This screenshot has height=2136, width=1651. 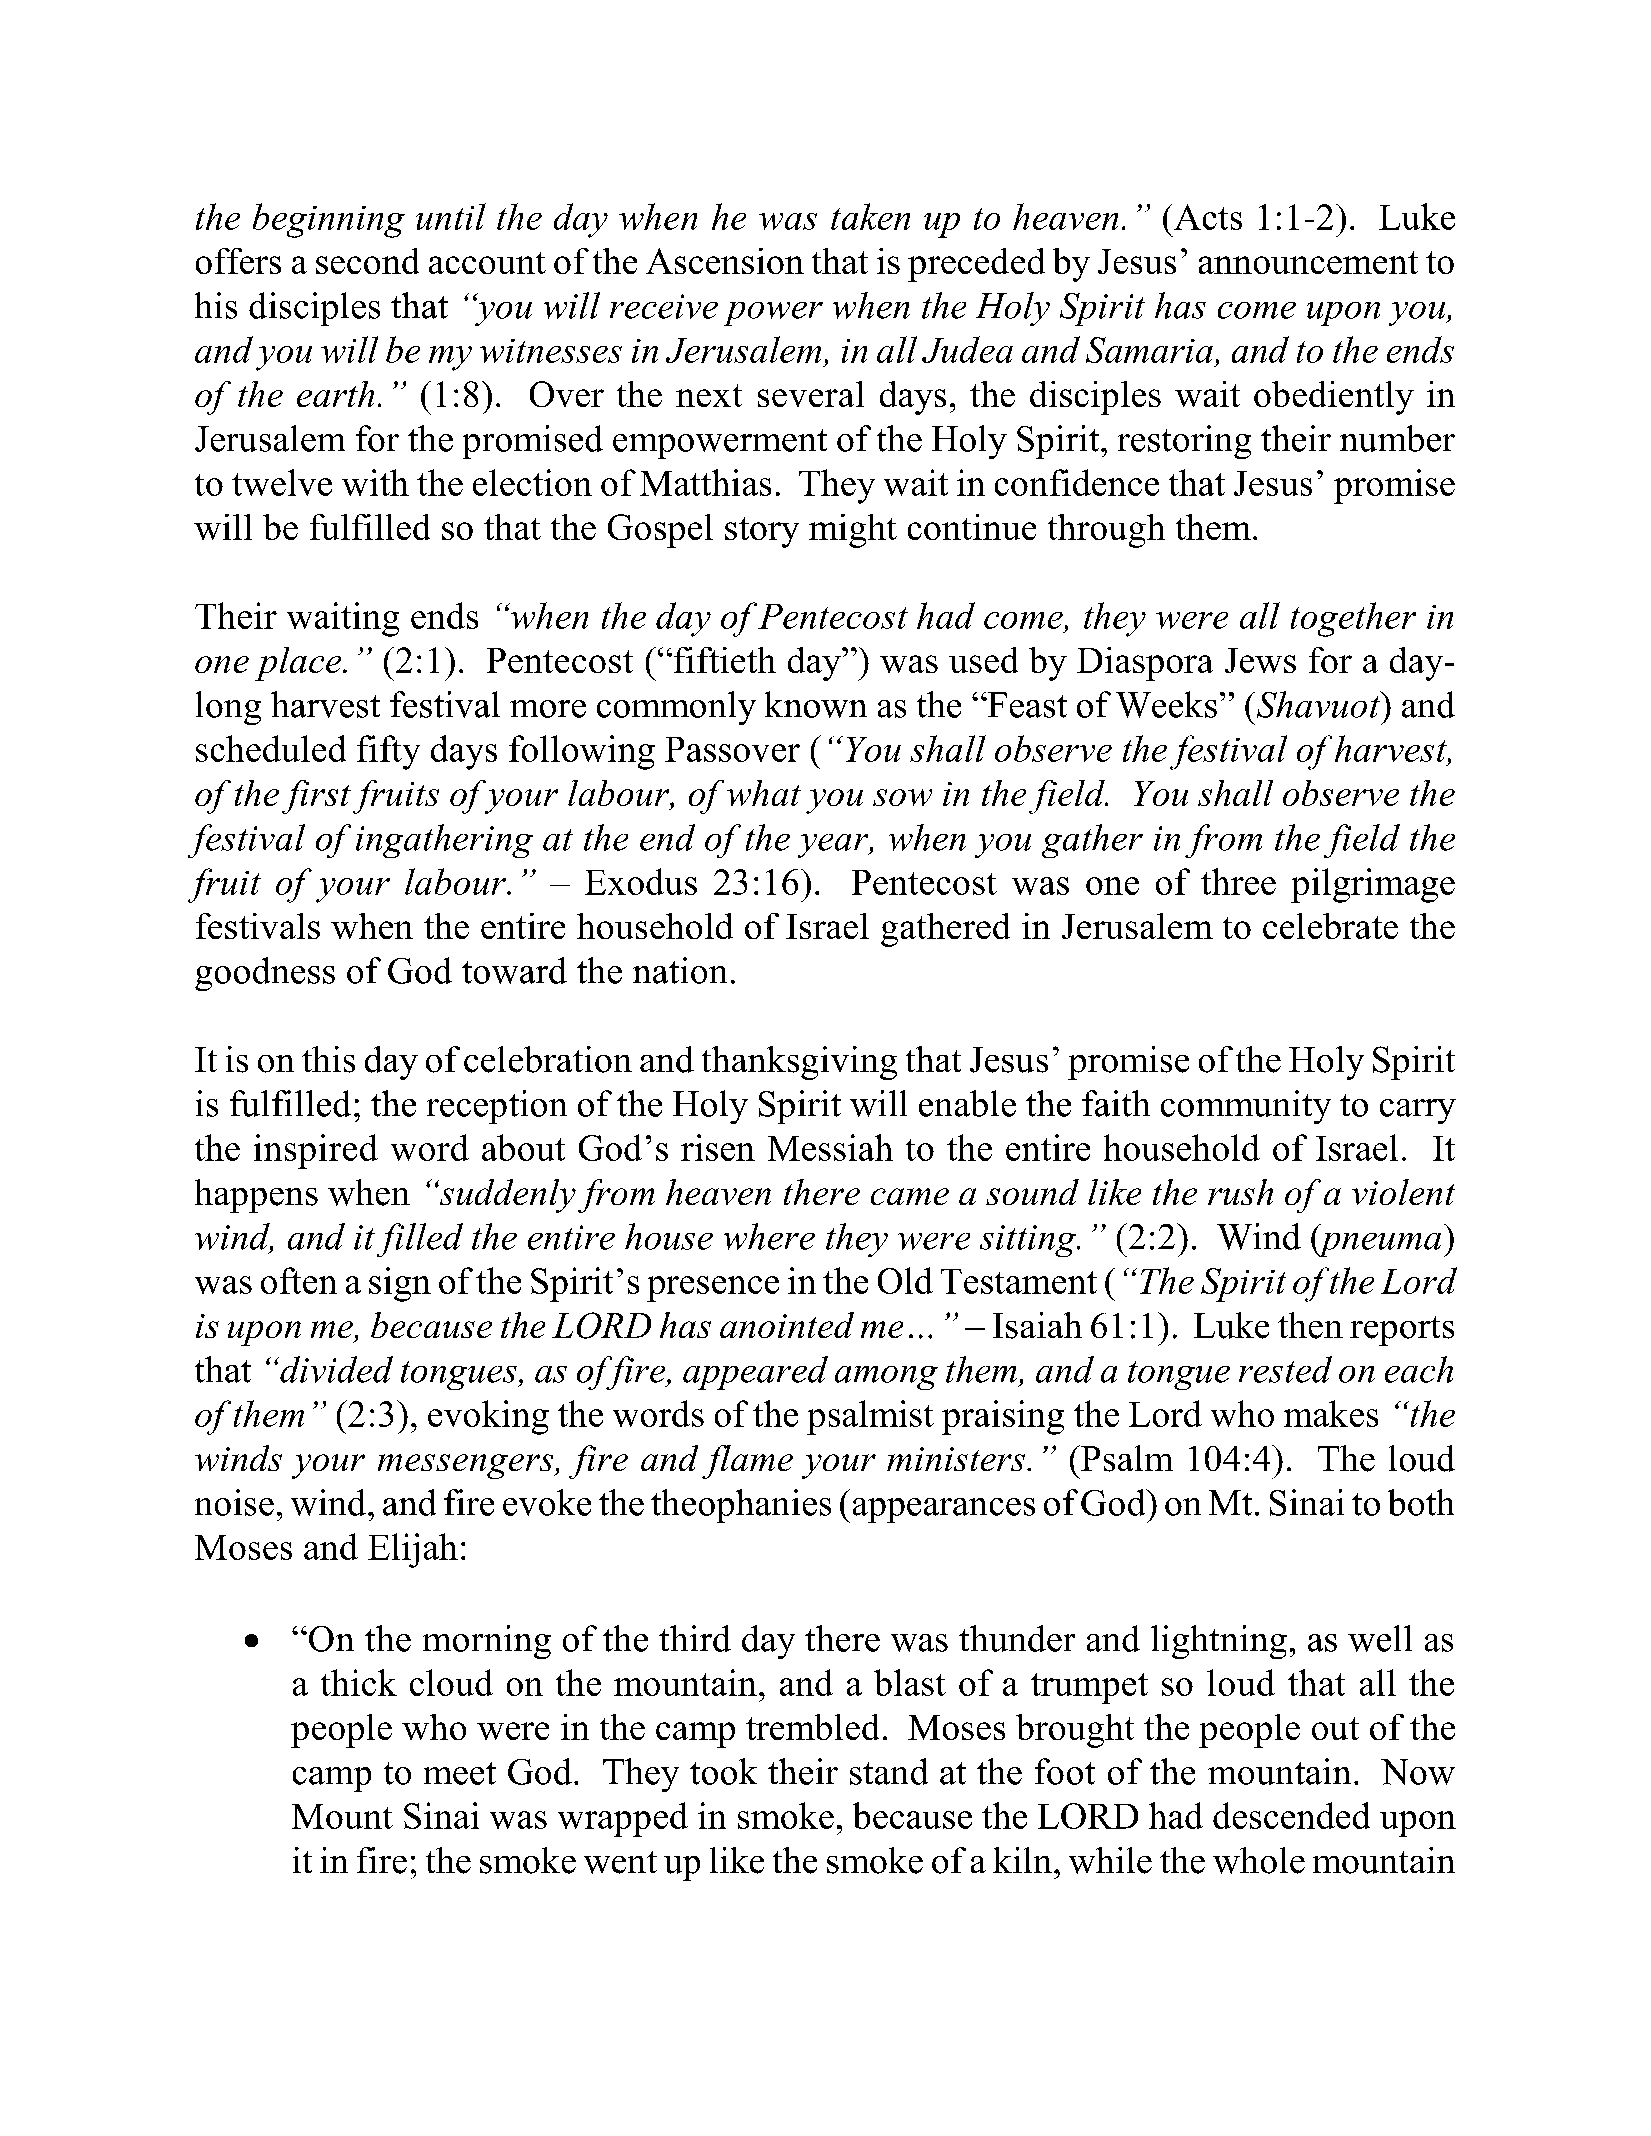 What do you see at coordinates (1308, 262) in the screenshot?
I see `announcement` at bounding box center [1308, 262].
